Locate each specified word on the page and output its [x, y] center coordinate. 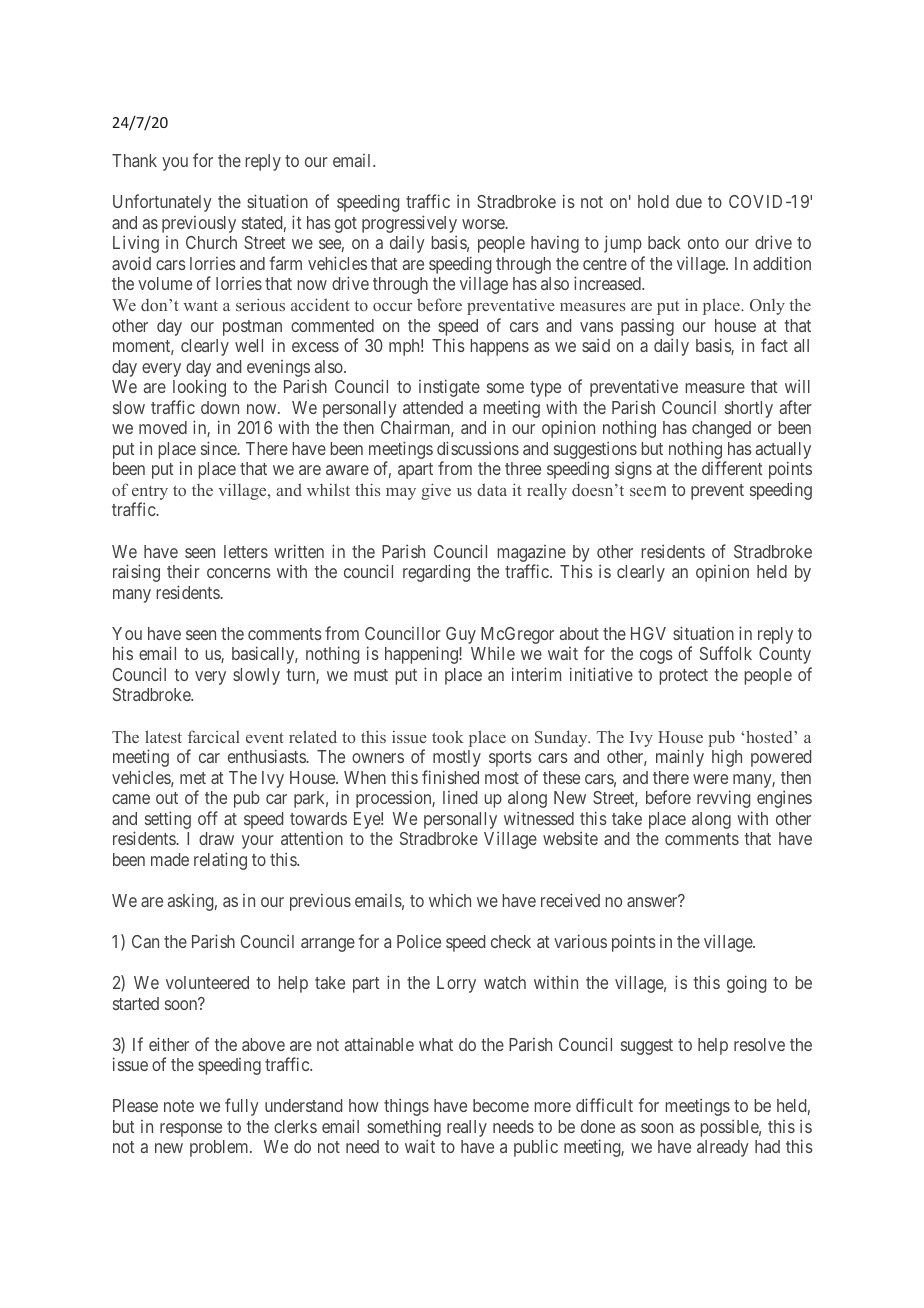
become [501, 1105]
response [191, 1130]
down [220, 407]
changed [721, 429]
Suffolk [726, 653]
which [450, 900]
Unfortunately [162, 203]
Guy [461, 635]
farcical [214, 736]
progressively [409, 225]
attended [433, 407]
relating [220, 861]
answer [653, 902]
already [723, 1148]
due [689, 201]
